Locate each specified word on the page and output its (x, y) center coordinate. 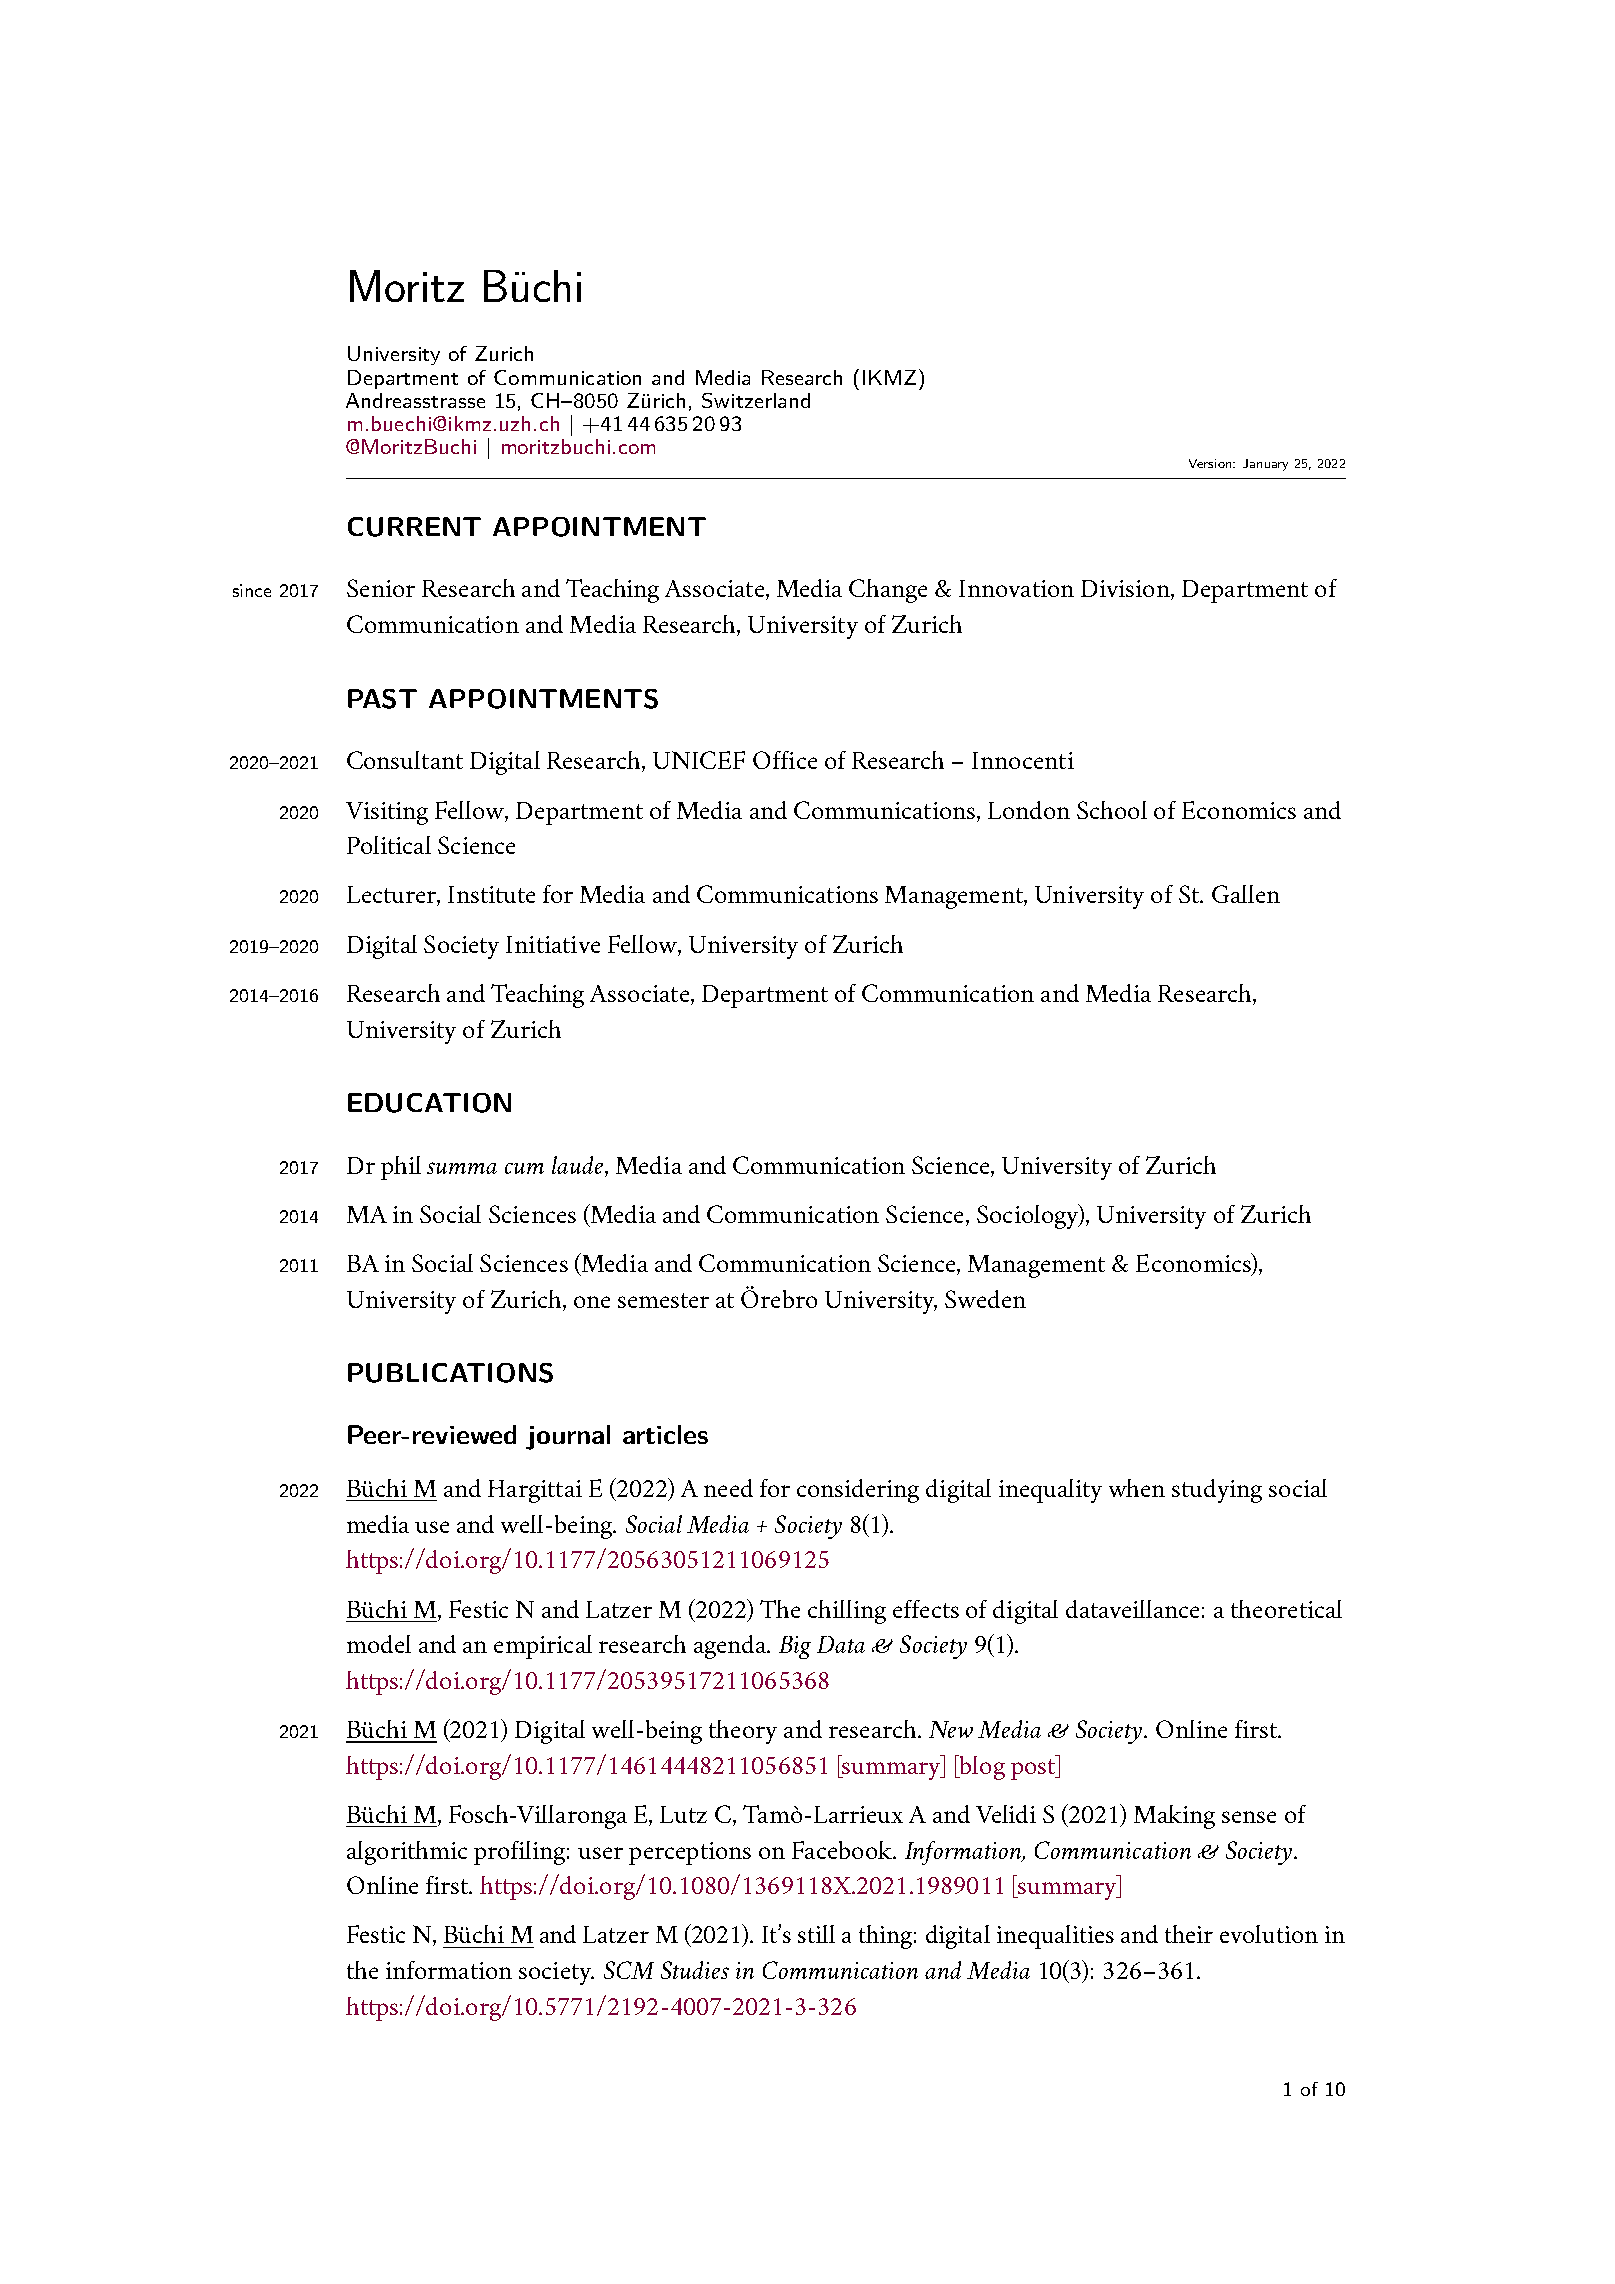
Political (389, 845)
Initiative (553, 944)
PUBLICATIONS (450, 1373)
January (1265, 465)
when (1137, 1488)
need (728, 1488)
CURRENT (414, 527)
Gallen (1246, 894)
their (1189, 1934)
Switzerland (756, 400)
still (816, 1934)
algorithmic (407, 1853)
